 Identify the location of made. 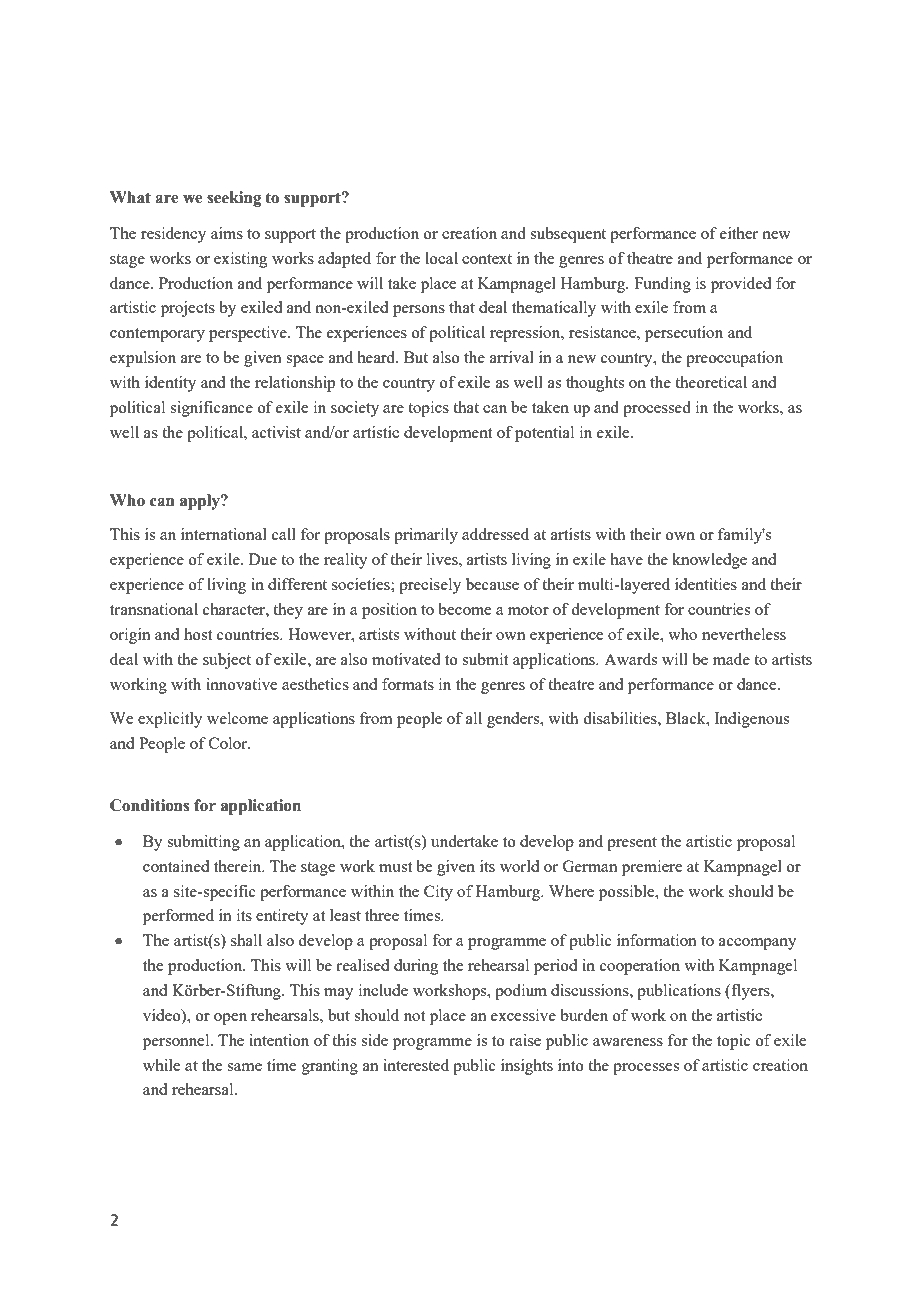
(731, 659).
